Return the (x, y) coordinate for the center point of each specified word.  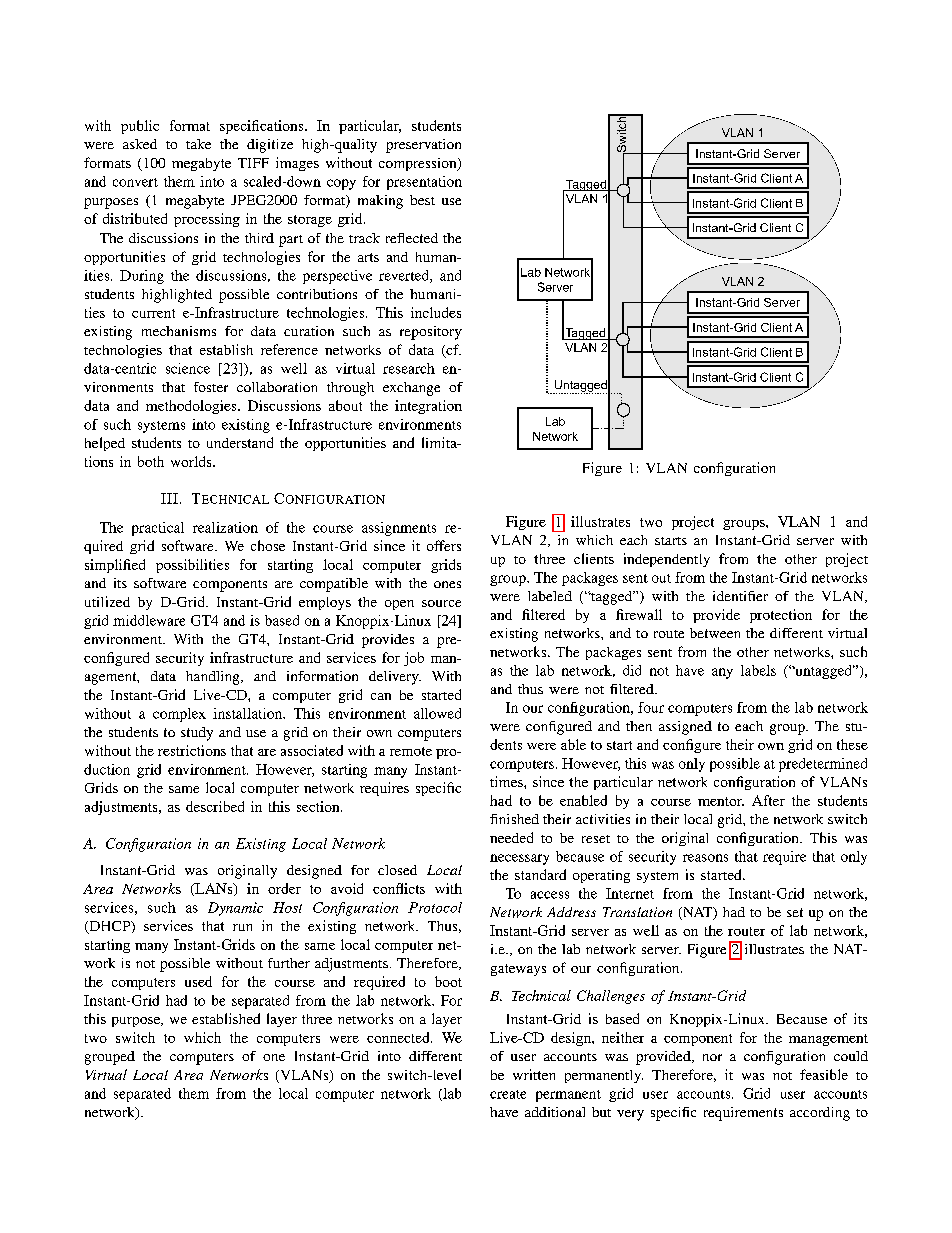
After (768, 800)
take (198, 144)
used (198, 981)
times (507, 781)
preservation (423, 146)
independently (667, 560)
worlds (192, 461)
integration (428, 407)
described (215, 806)
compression (419, 164)
